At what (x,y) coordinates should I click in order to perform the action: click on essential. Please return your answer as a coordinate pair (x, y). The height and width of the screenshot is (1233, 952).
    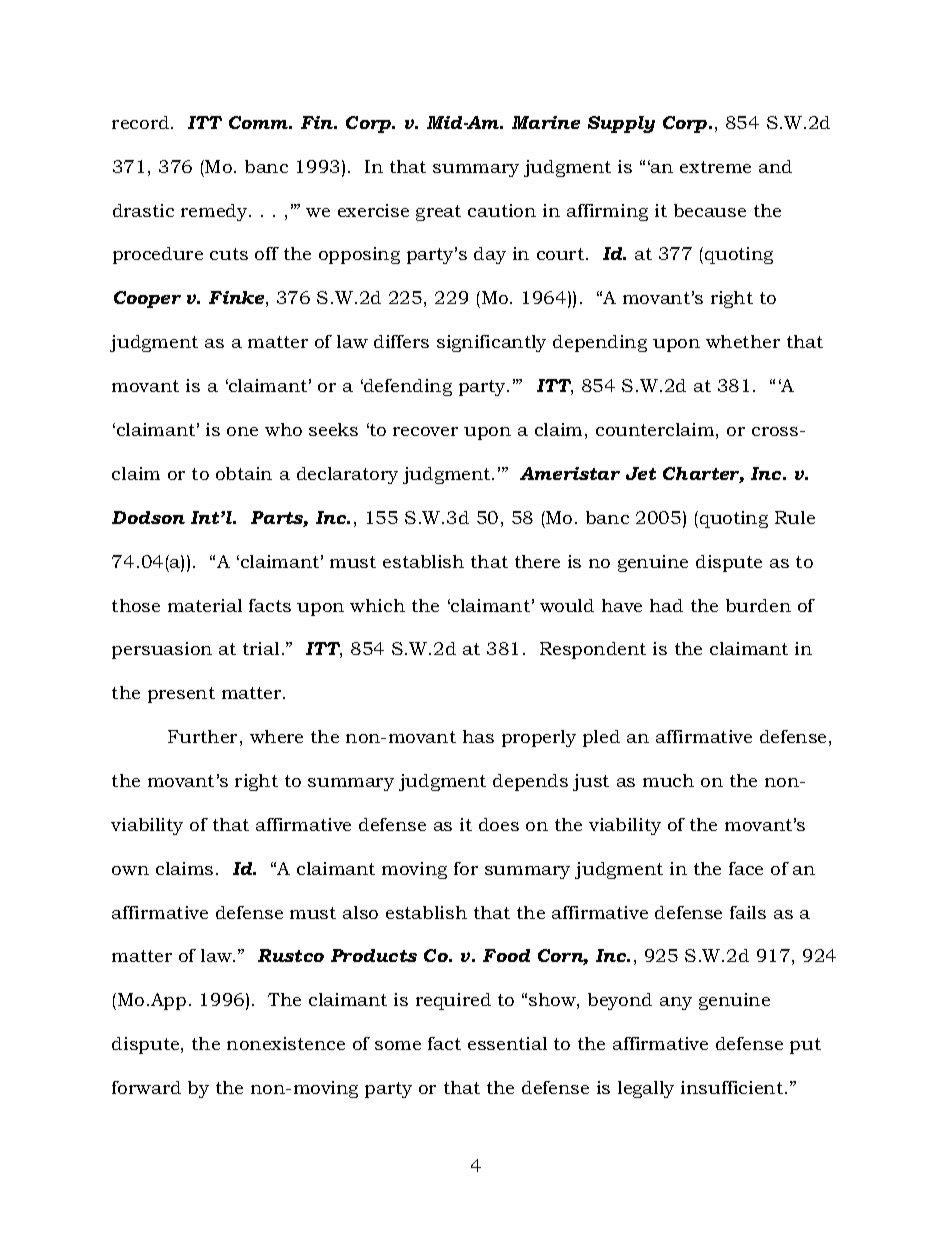
    Looking at the image, I should click on (507, 1043).
